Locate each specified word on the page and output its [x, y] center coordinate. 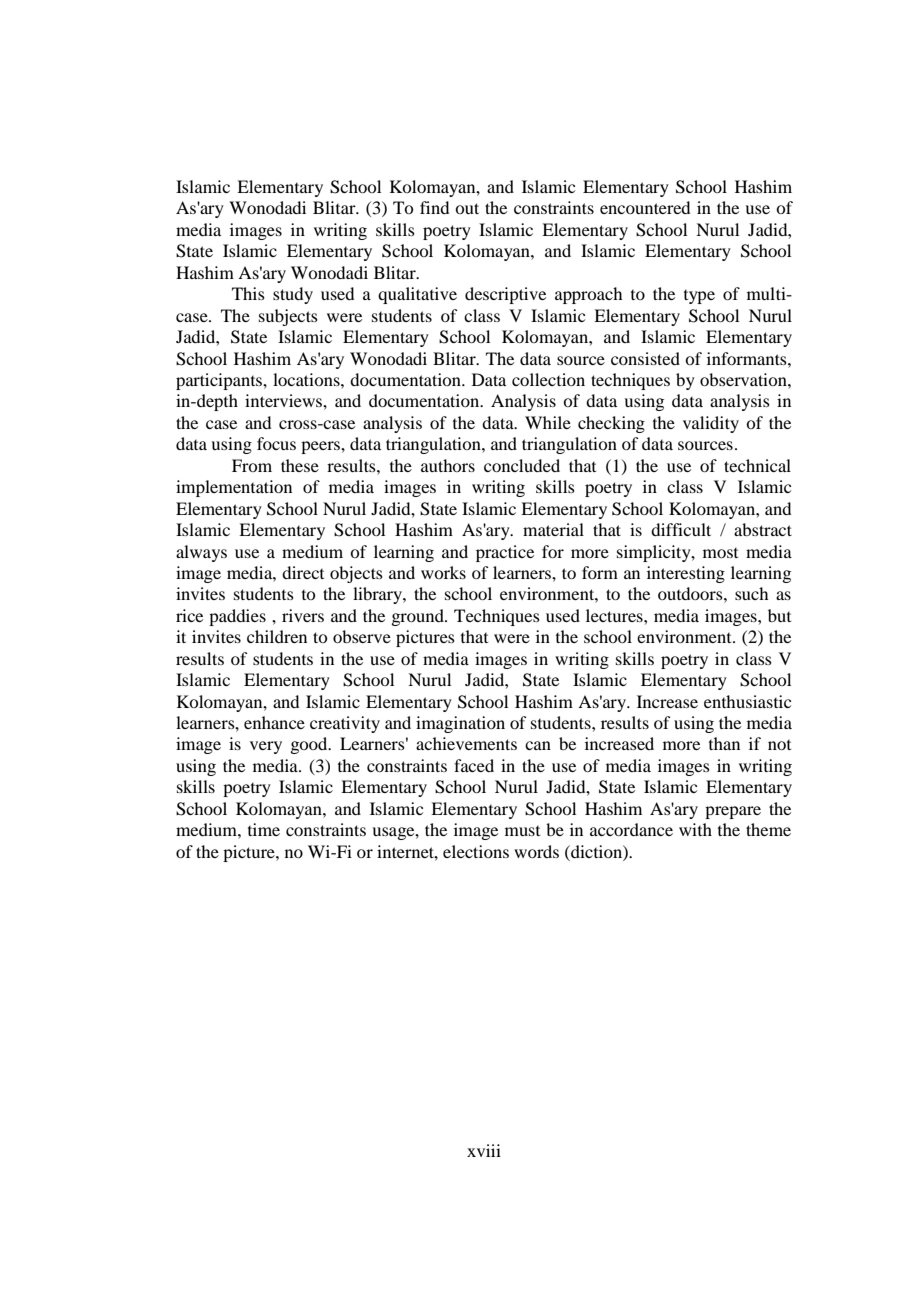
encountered [645, 207]
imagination [460, 724]
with [695, 829]
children [277, 636]
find [434, 207]
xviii [484, 1150]
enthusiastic [747, 701]
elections [476, 851]
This [248, 293]
